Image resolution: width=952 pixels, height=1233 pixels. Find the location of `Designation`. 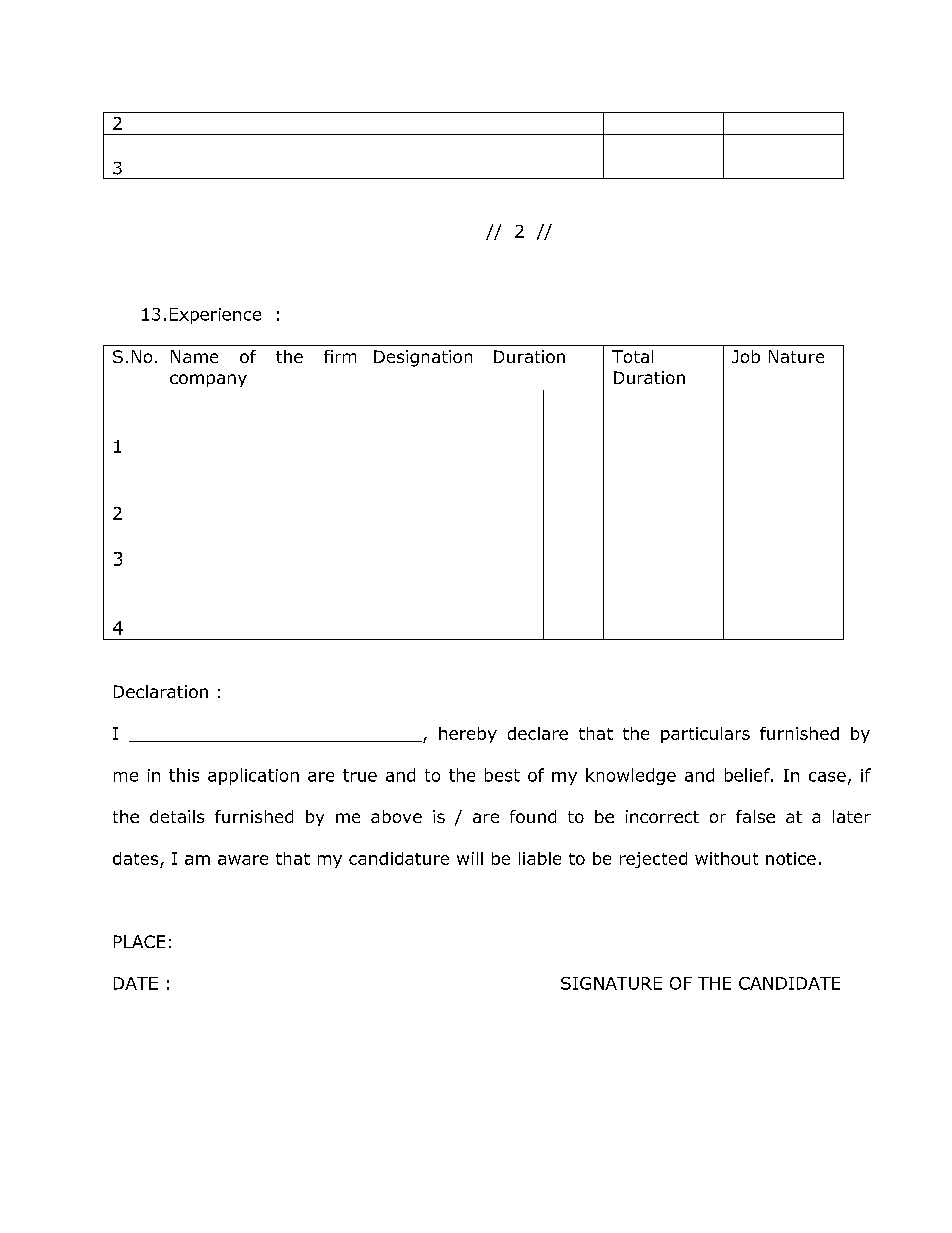

Designation is located at coordinates (423, 358).
